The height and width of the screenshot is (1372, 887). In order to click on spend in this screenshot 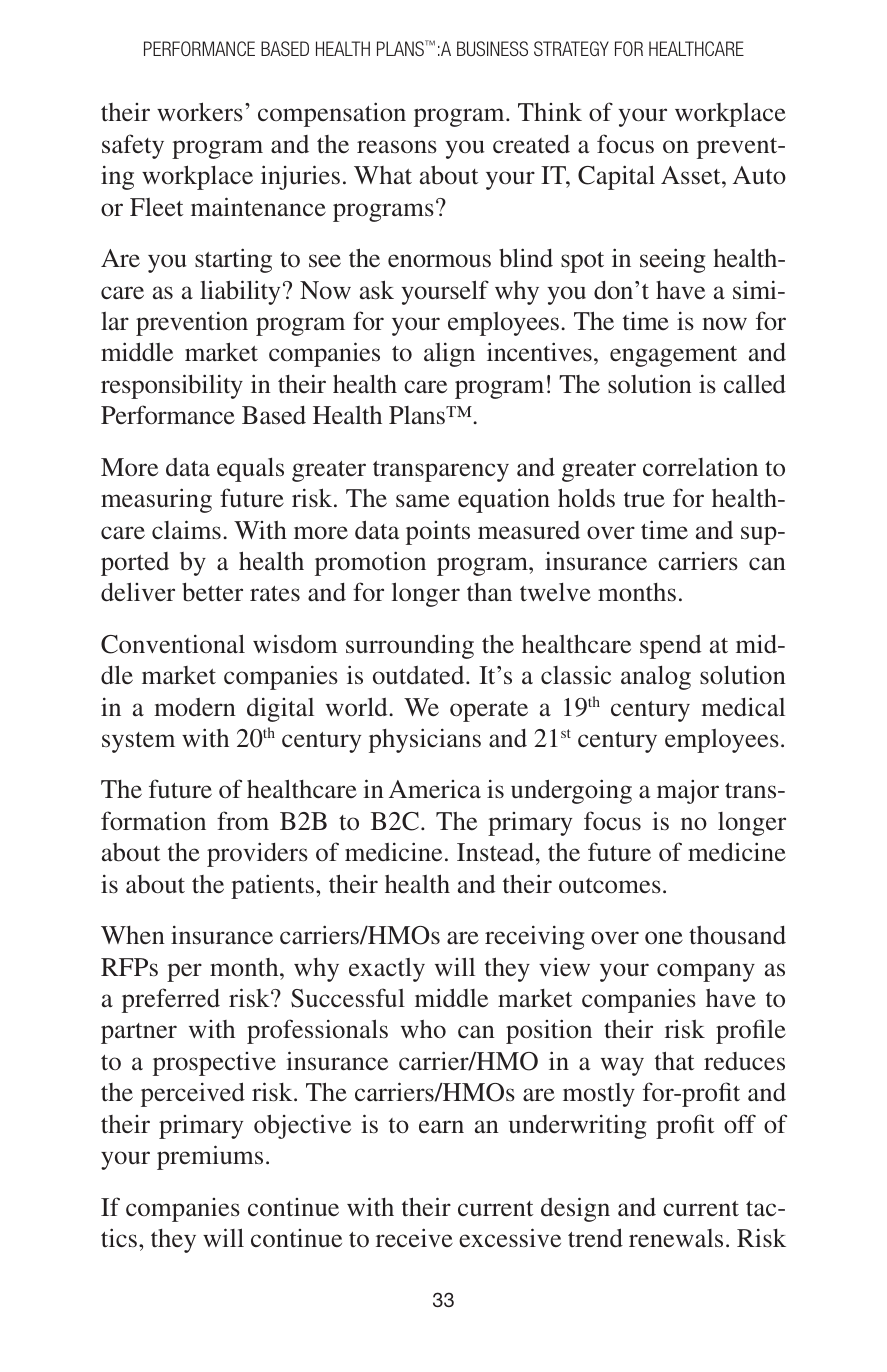, I will do `click(671, 647)`.
